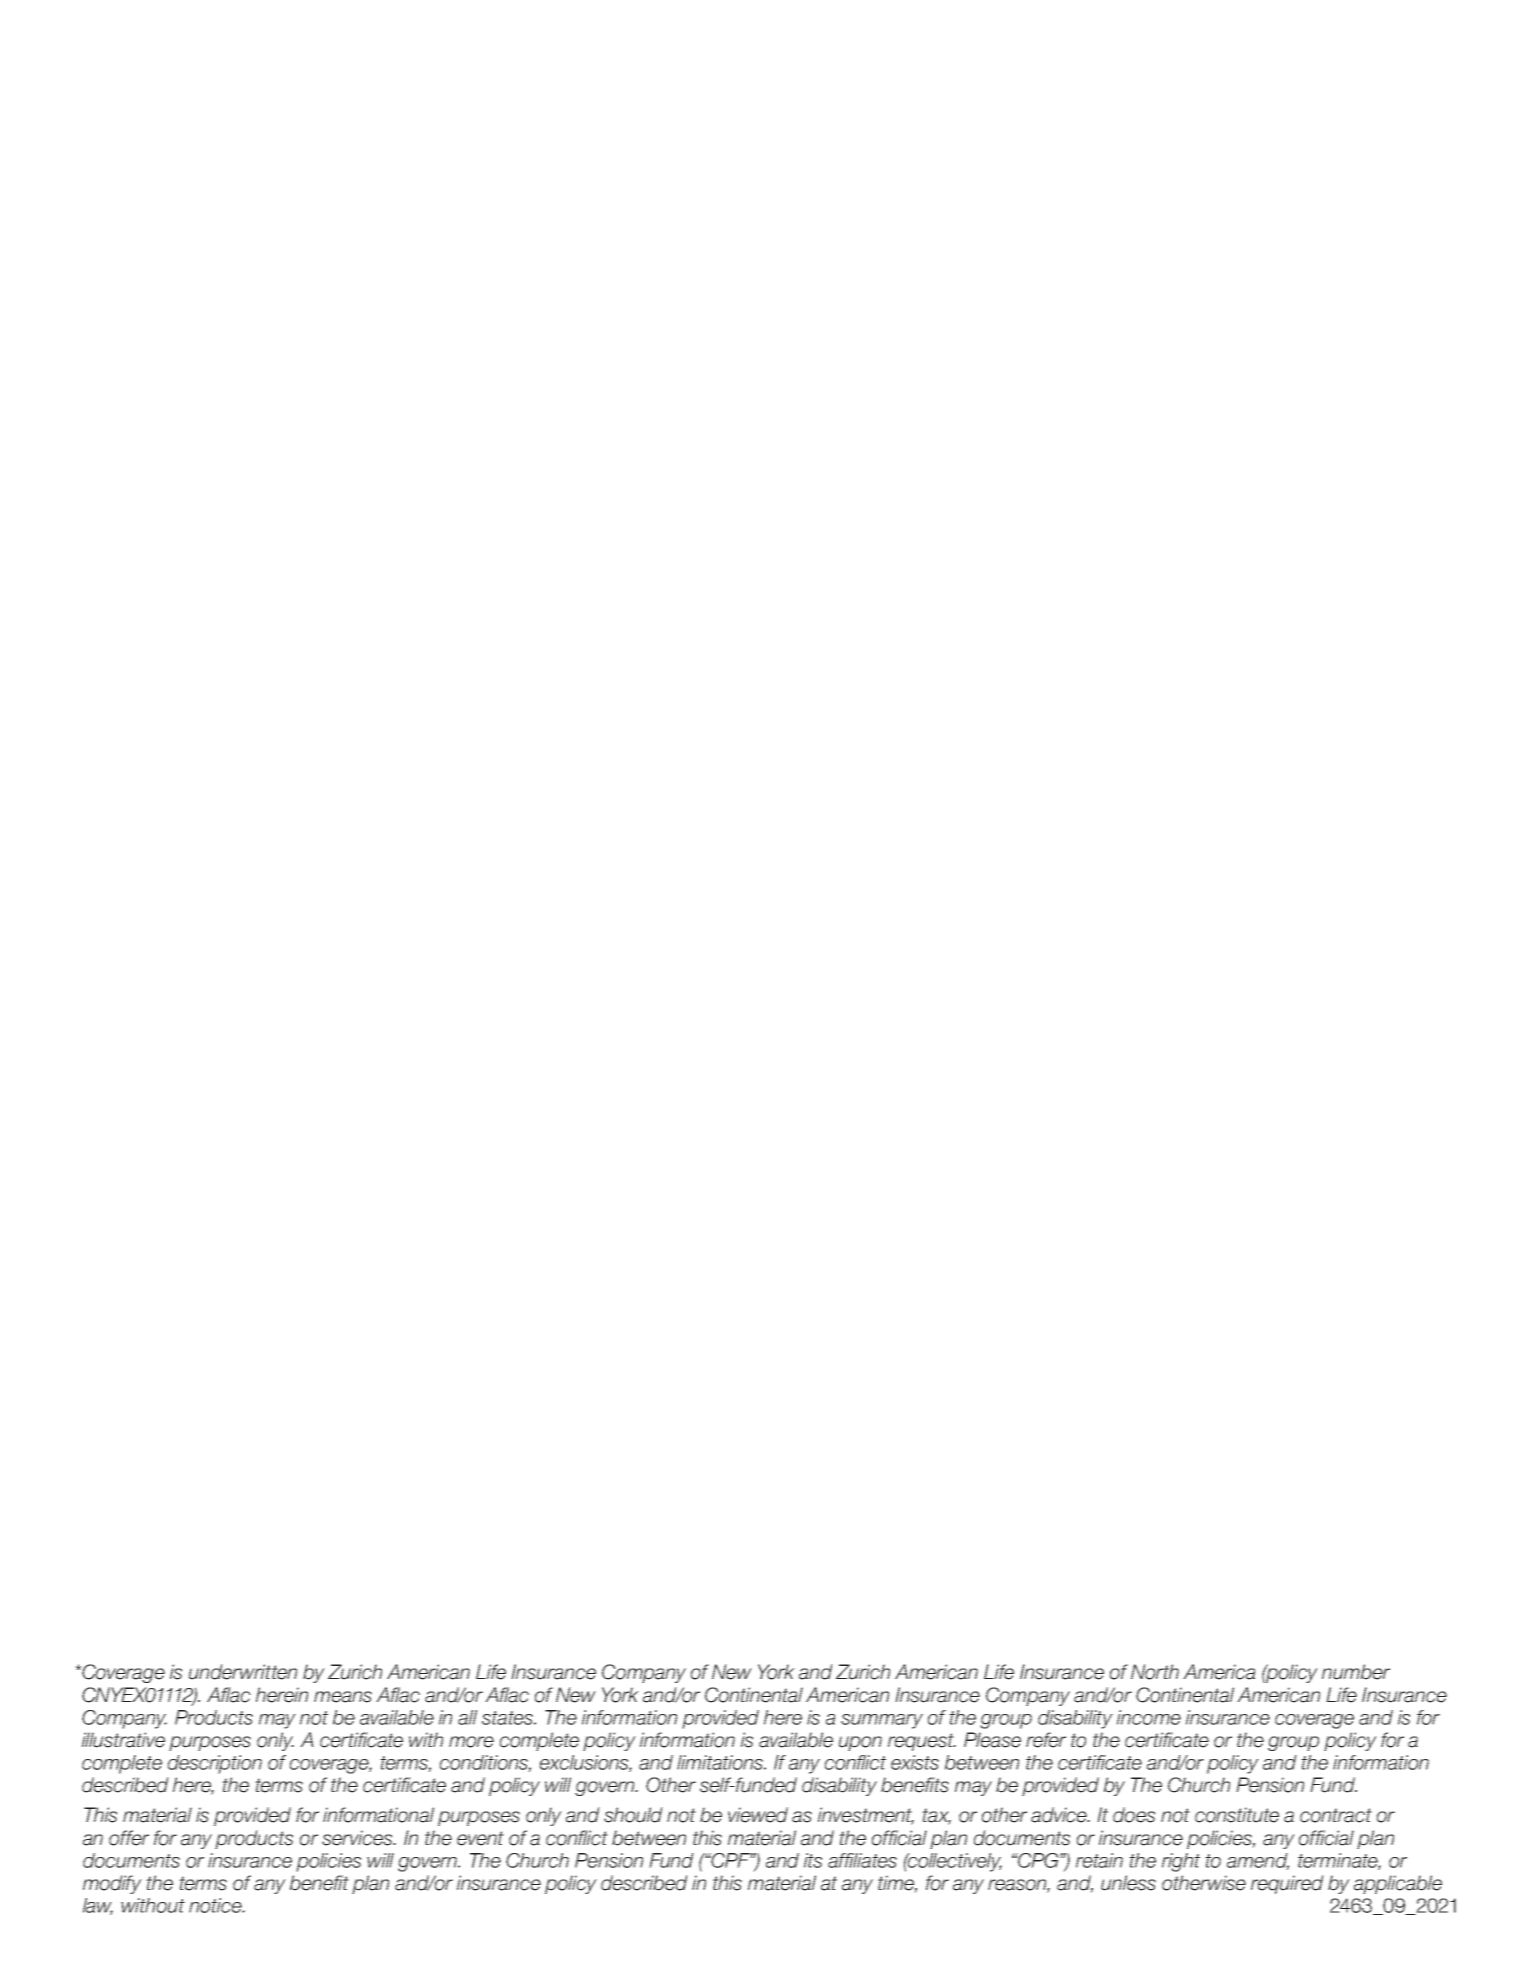 The width and height of the screenshot is (1535, 1987). What do you see at coordinates (1356, 1672) in the screenshot?
I see `number` at bounding box center [1356, 1672].
